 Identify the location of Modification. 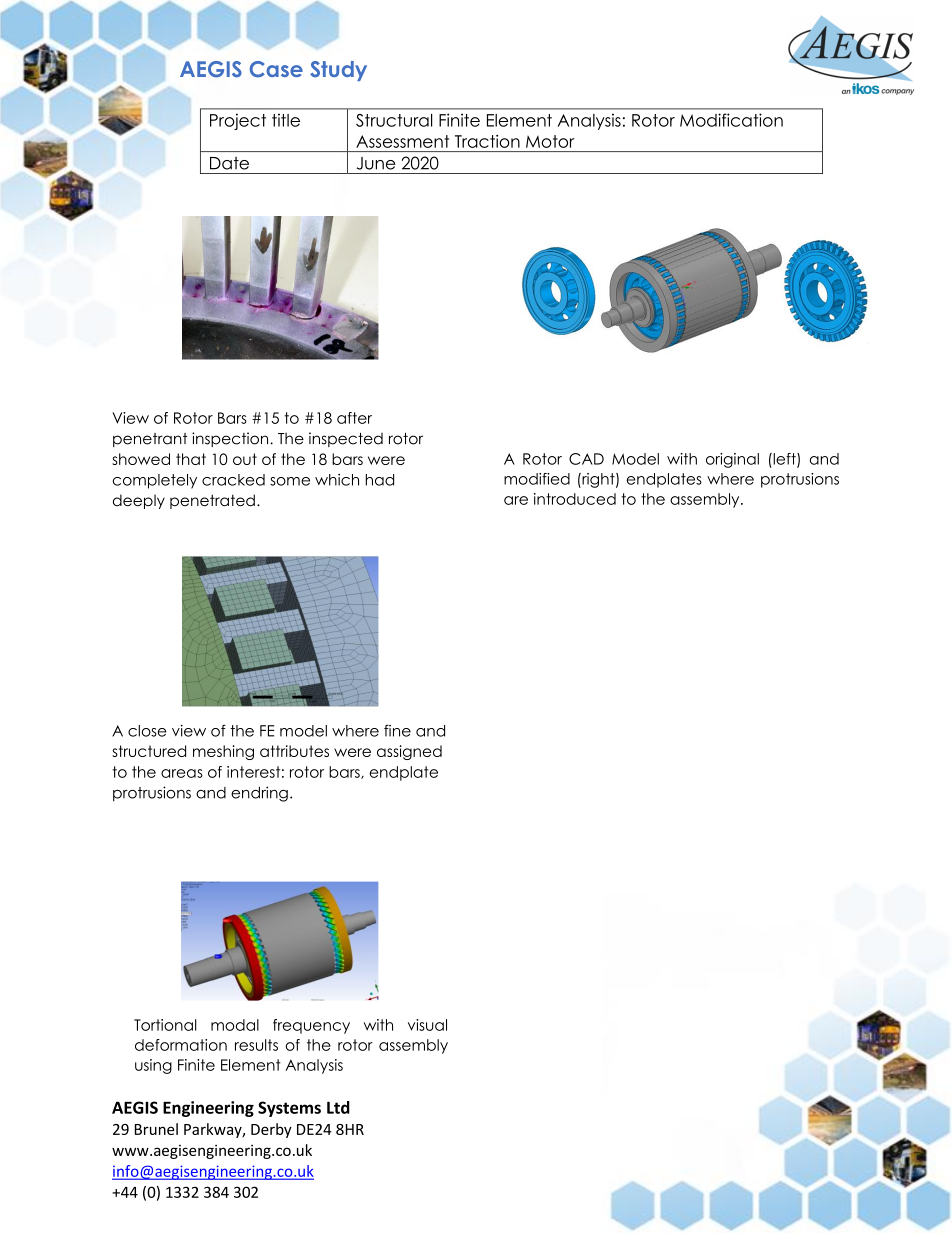
(731, 120).
